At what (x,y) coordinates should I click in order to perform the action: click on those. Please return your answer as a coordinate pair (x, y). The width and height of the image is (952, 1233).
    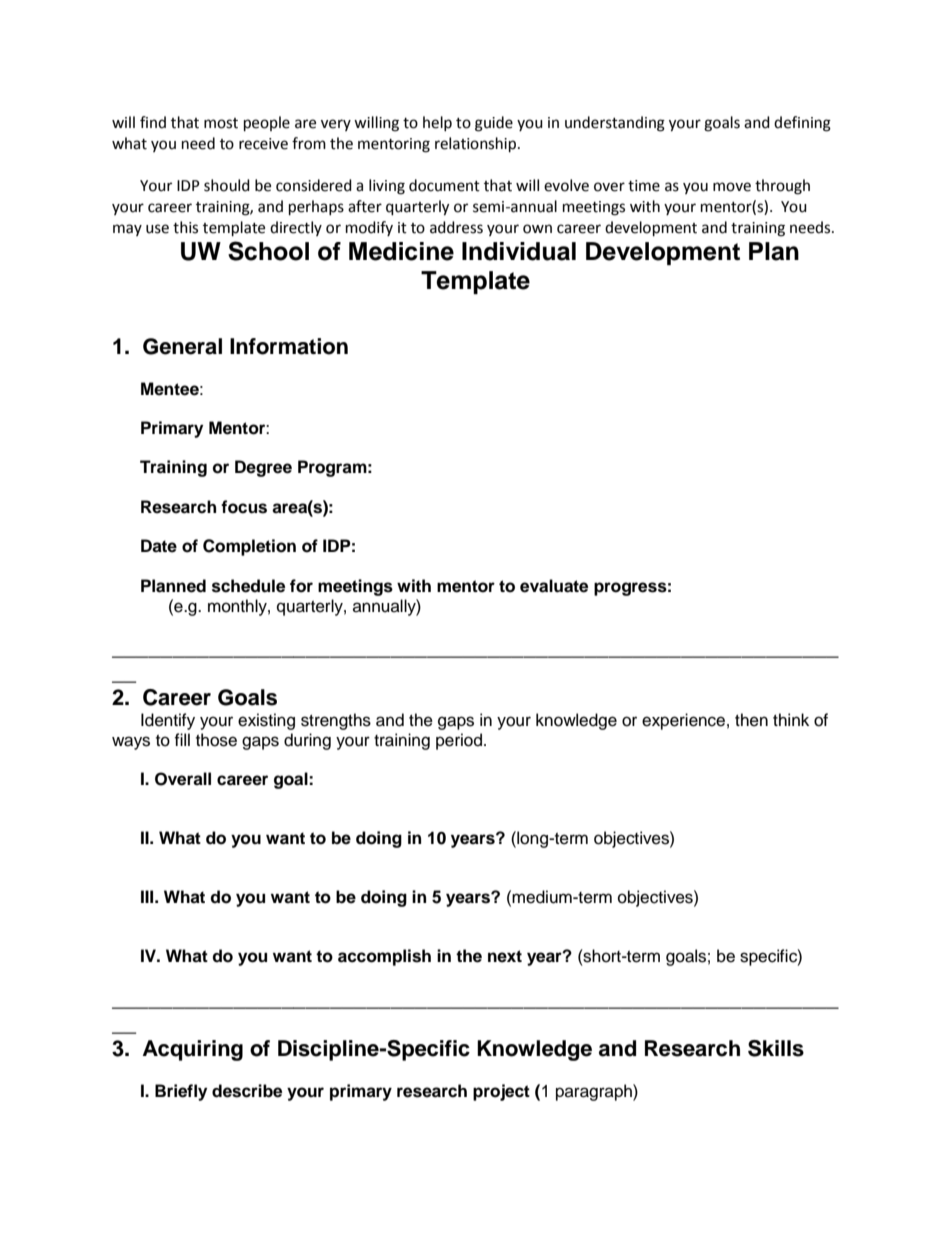
    Looking at the image, I should click on (216, 740).
